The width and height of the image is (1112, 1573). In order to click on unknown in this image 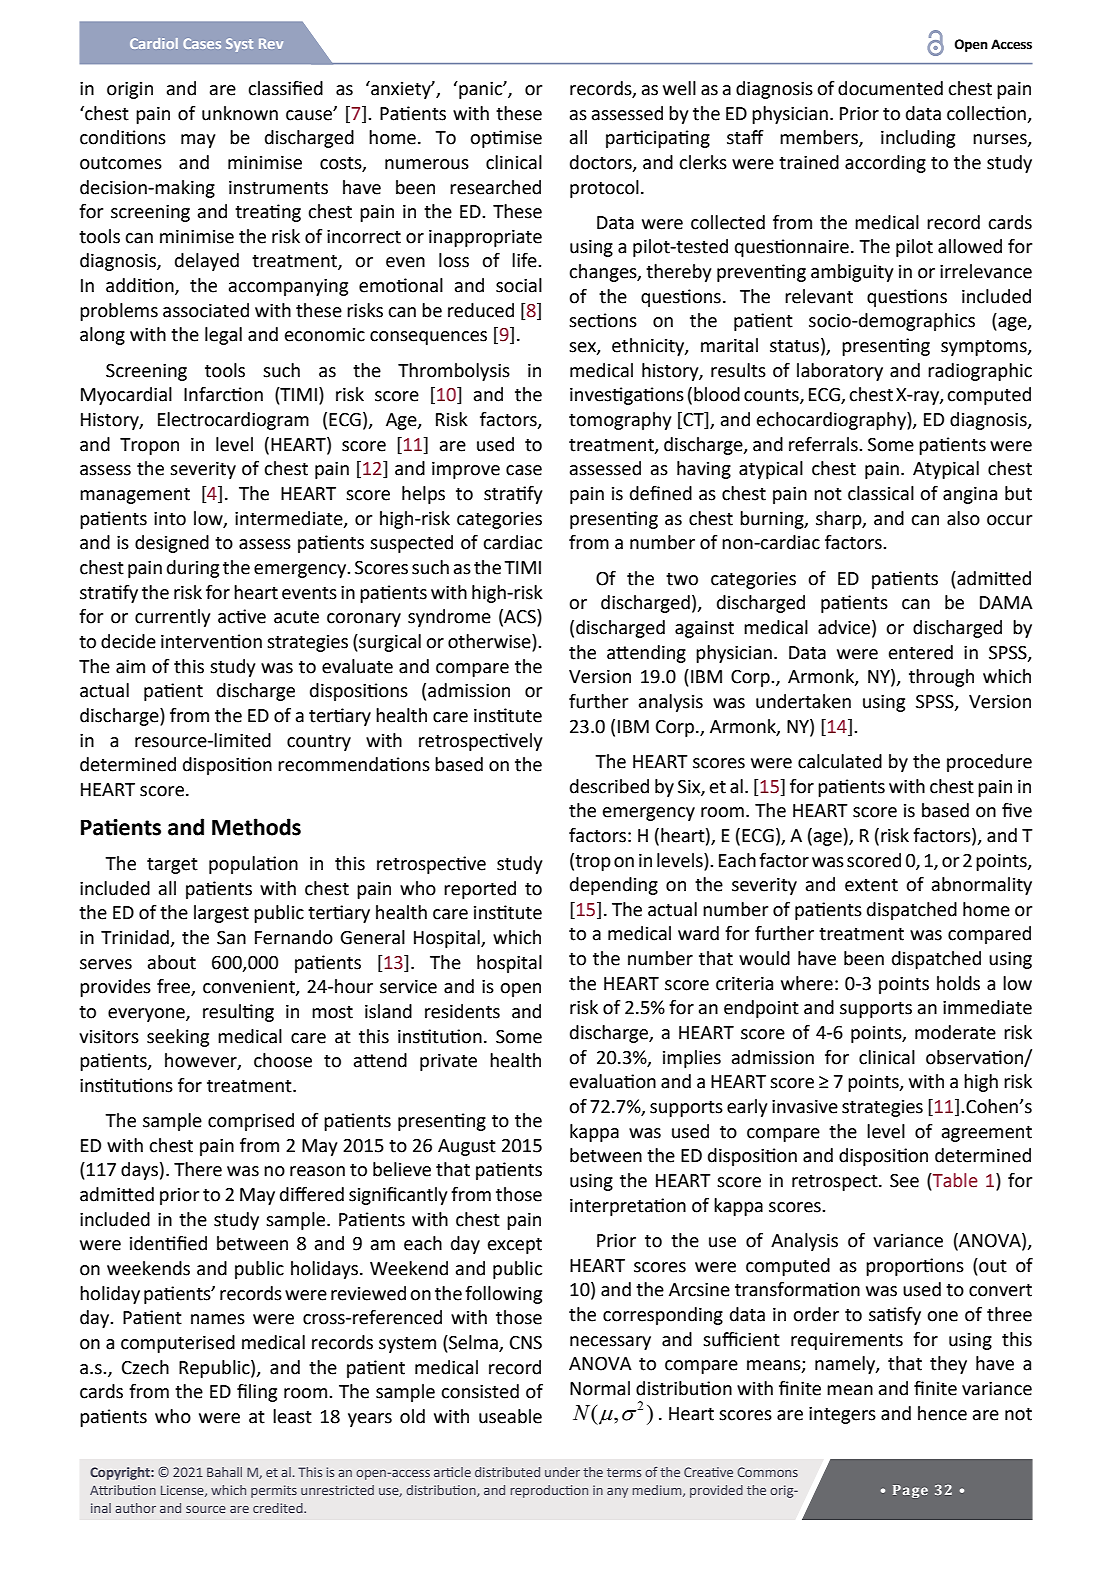, I will do `click(240, 113)`.
